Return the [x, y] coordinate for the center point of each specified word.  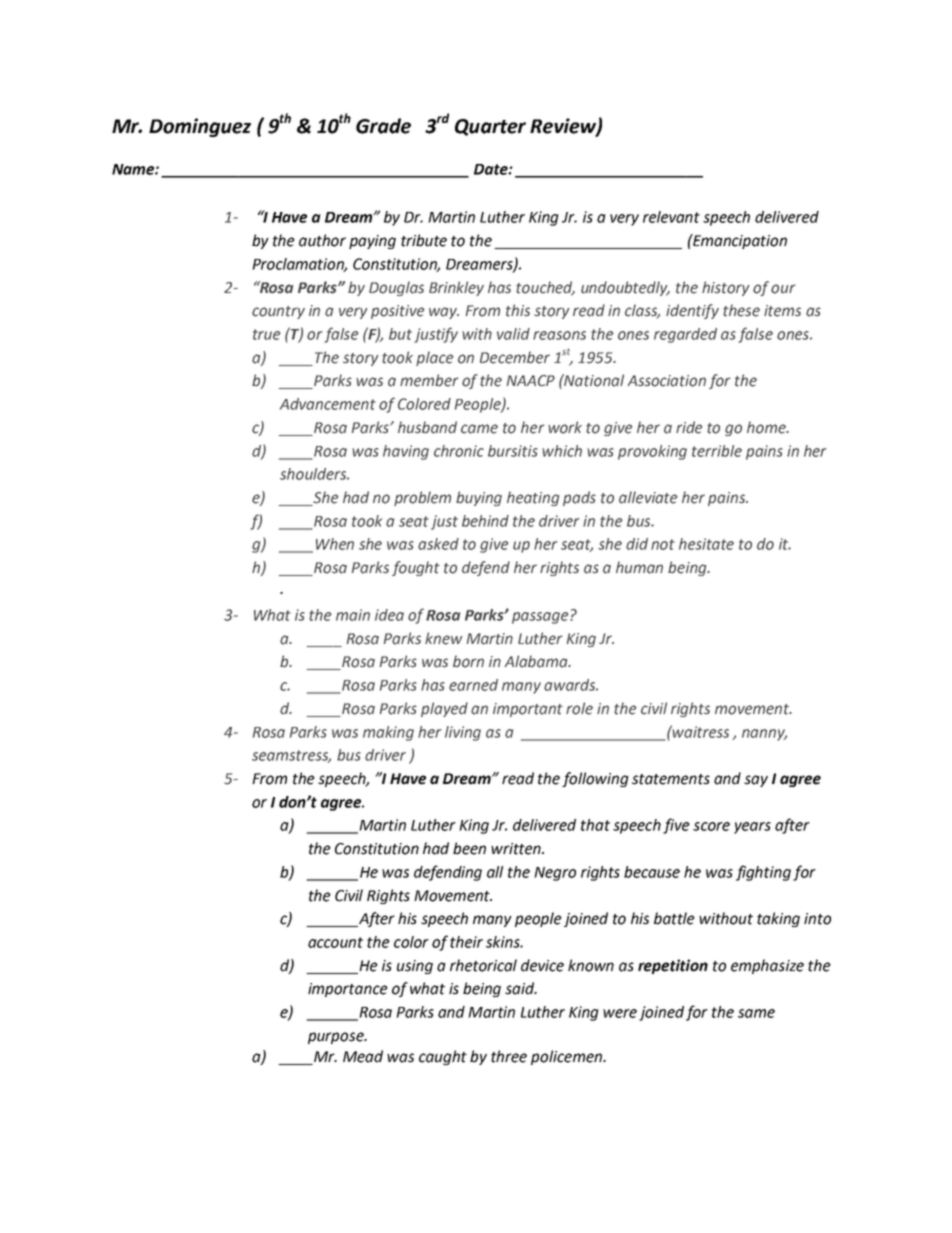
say [756, 781]
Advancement [328, 404]
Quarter [490, 127]
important [528, 710]
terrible [717, 451]
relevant [671, 217]
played [444, 709]
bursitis [513, 451]
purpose [337, 1038]
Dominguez [200, 127]
